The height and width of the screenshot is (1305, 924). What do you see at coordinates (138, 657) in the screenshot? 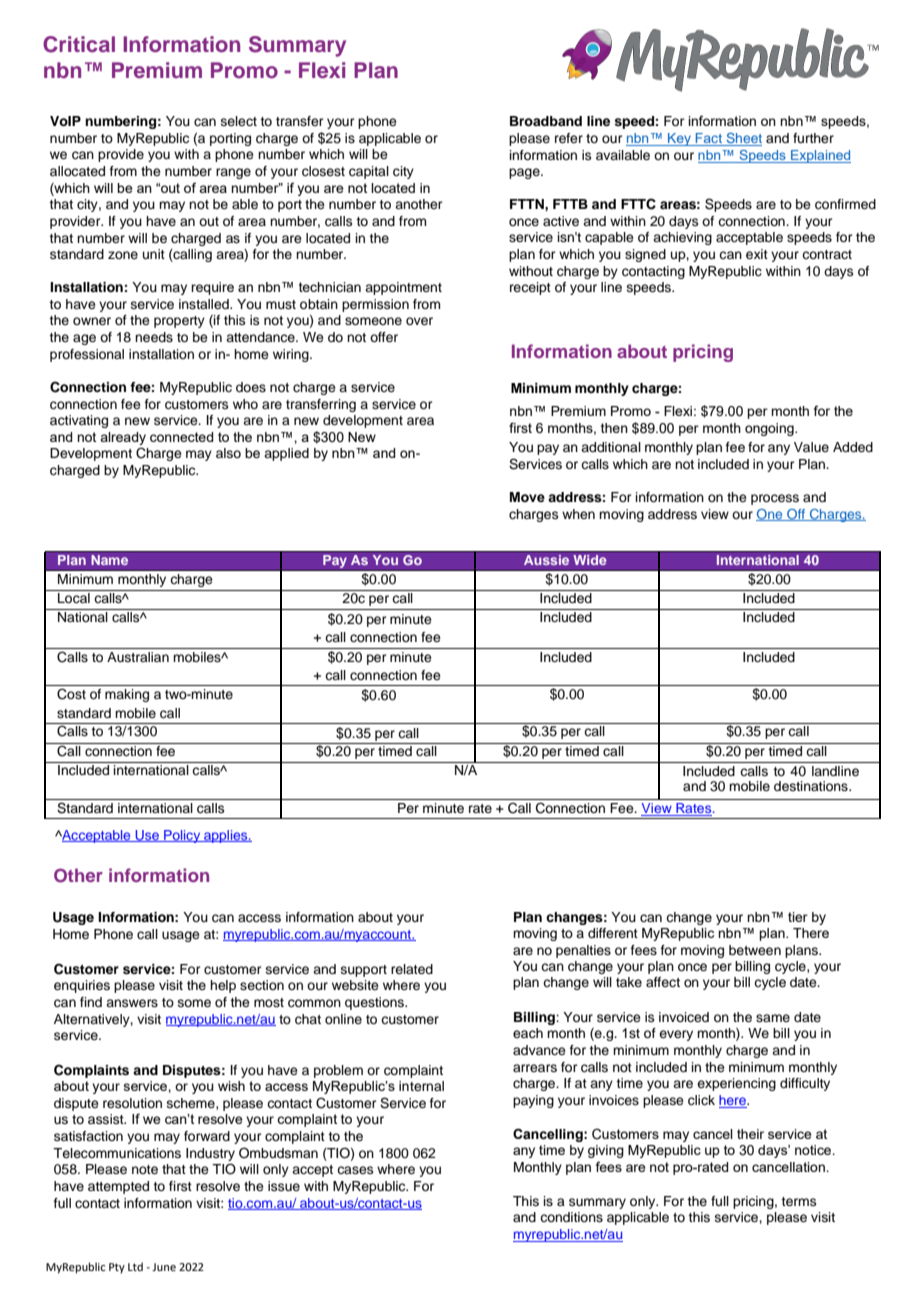
I see `Australian` at bounding box center [138, 657].
